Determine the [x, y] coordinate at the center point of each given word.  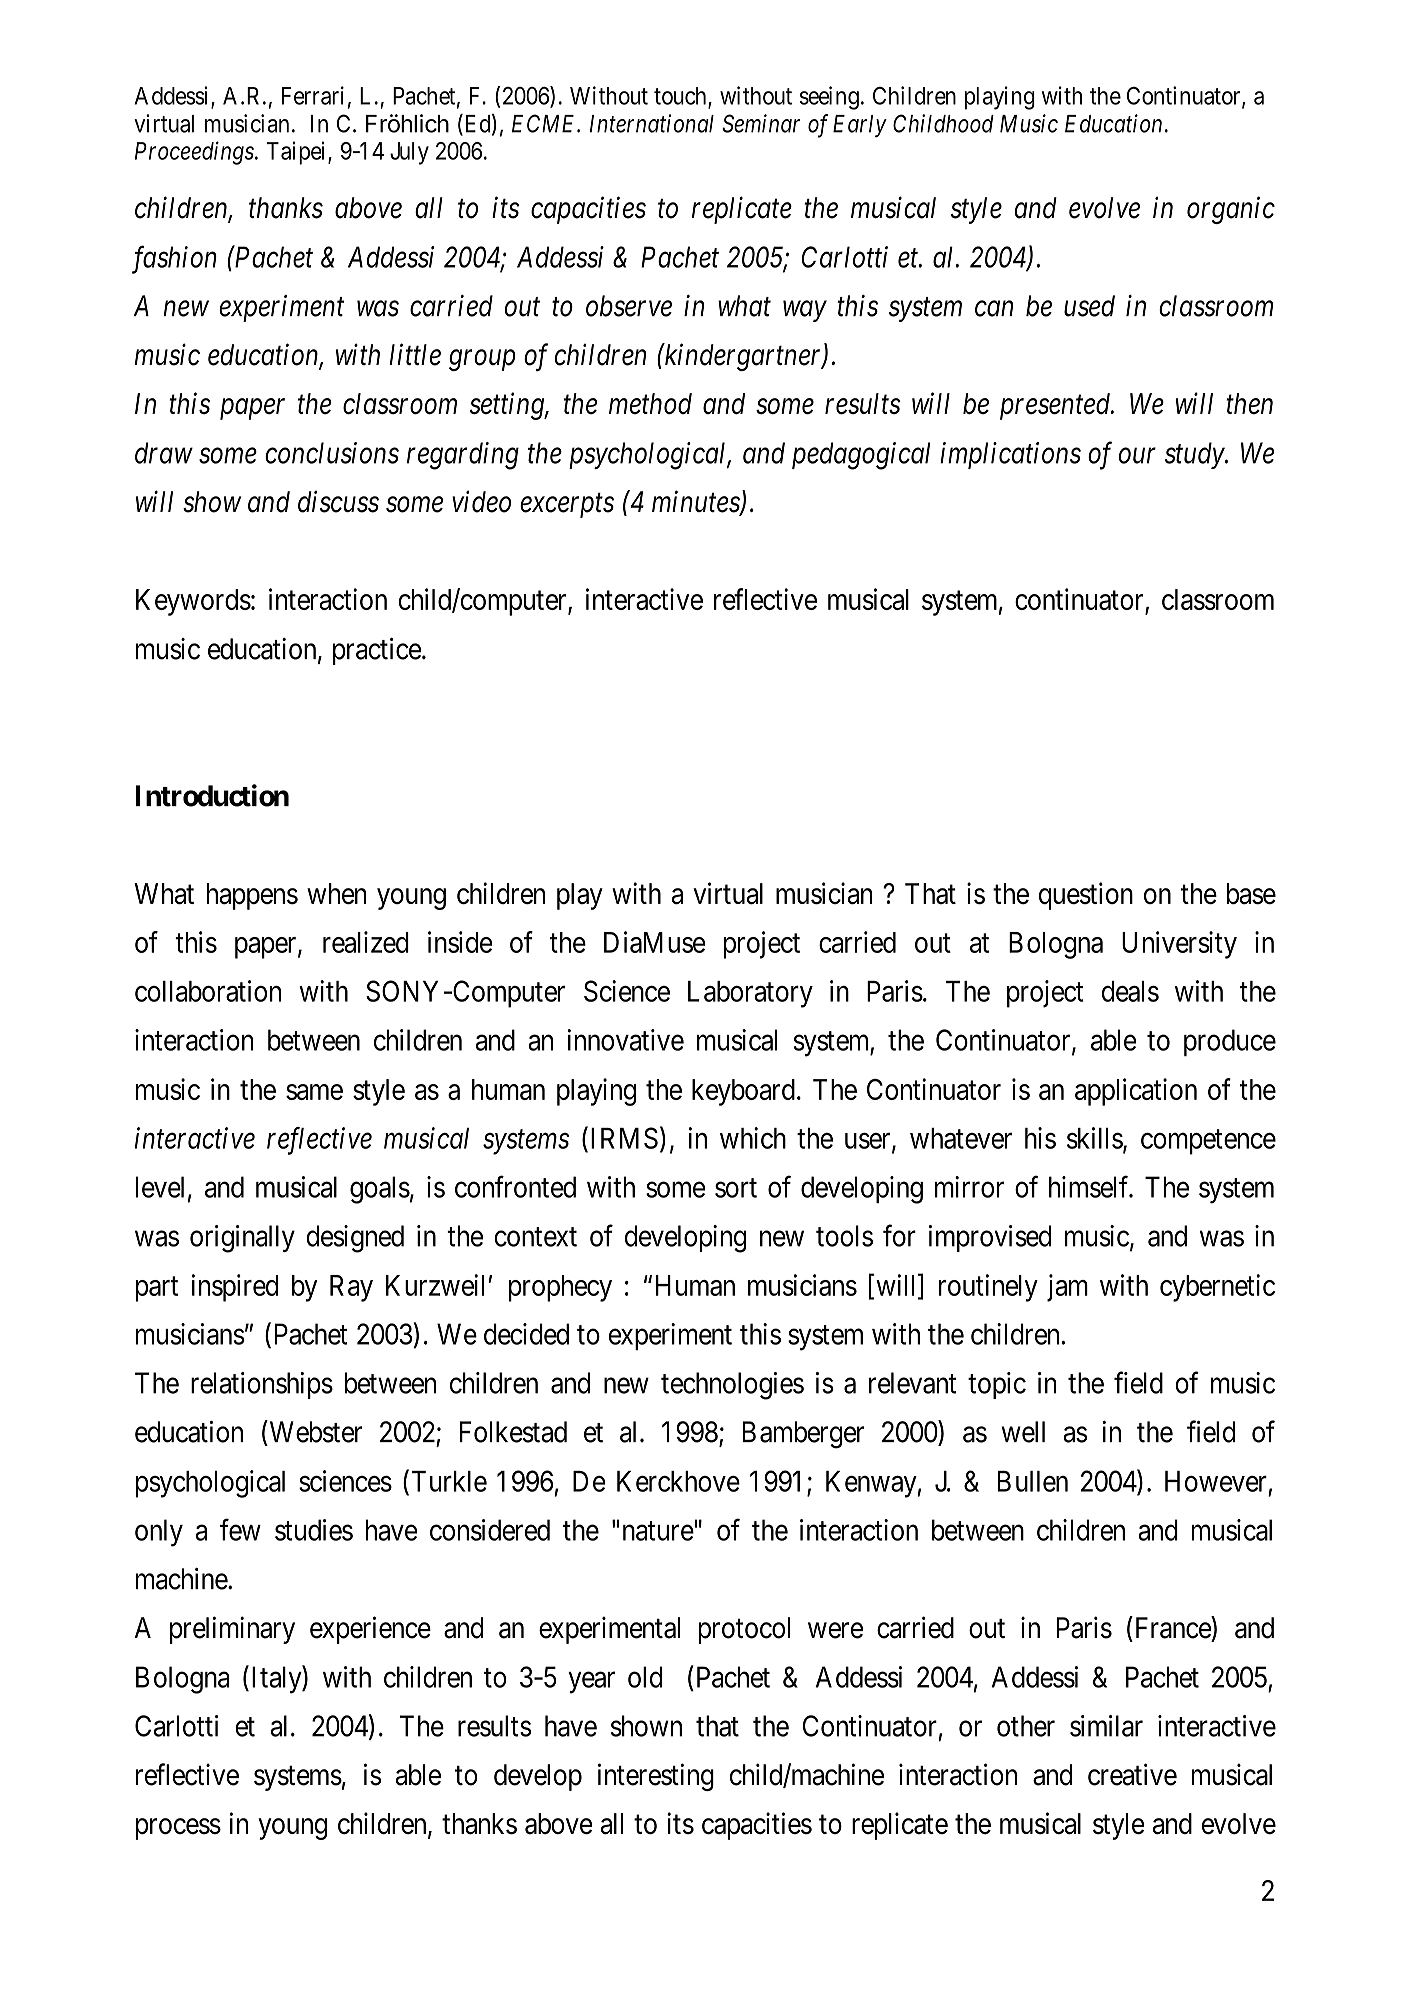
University [1179, 945]
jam [1067, 1288]
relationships [262, 1385]
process [178, 1829]
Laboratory [750, 994]
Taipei [297, 153]
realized [366, 942]
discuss [338, 501]
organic [1231, 210]
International [652, 123]
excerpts [567, 506]
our [1137, 456]
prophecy [560, 1288]
